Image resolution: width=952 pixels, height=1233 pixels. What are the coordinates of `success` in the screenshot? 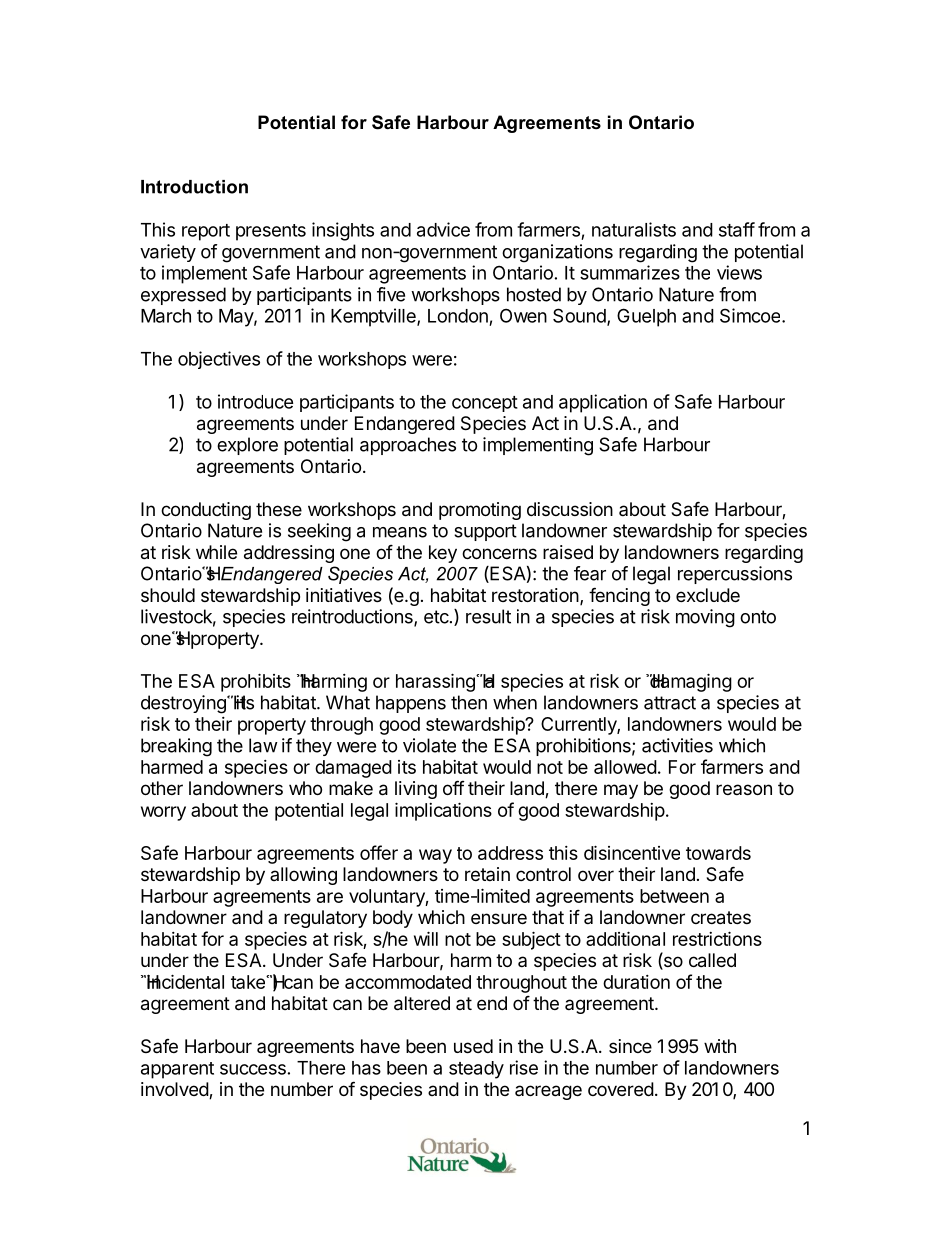 It's located at (253, 1069).
